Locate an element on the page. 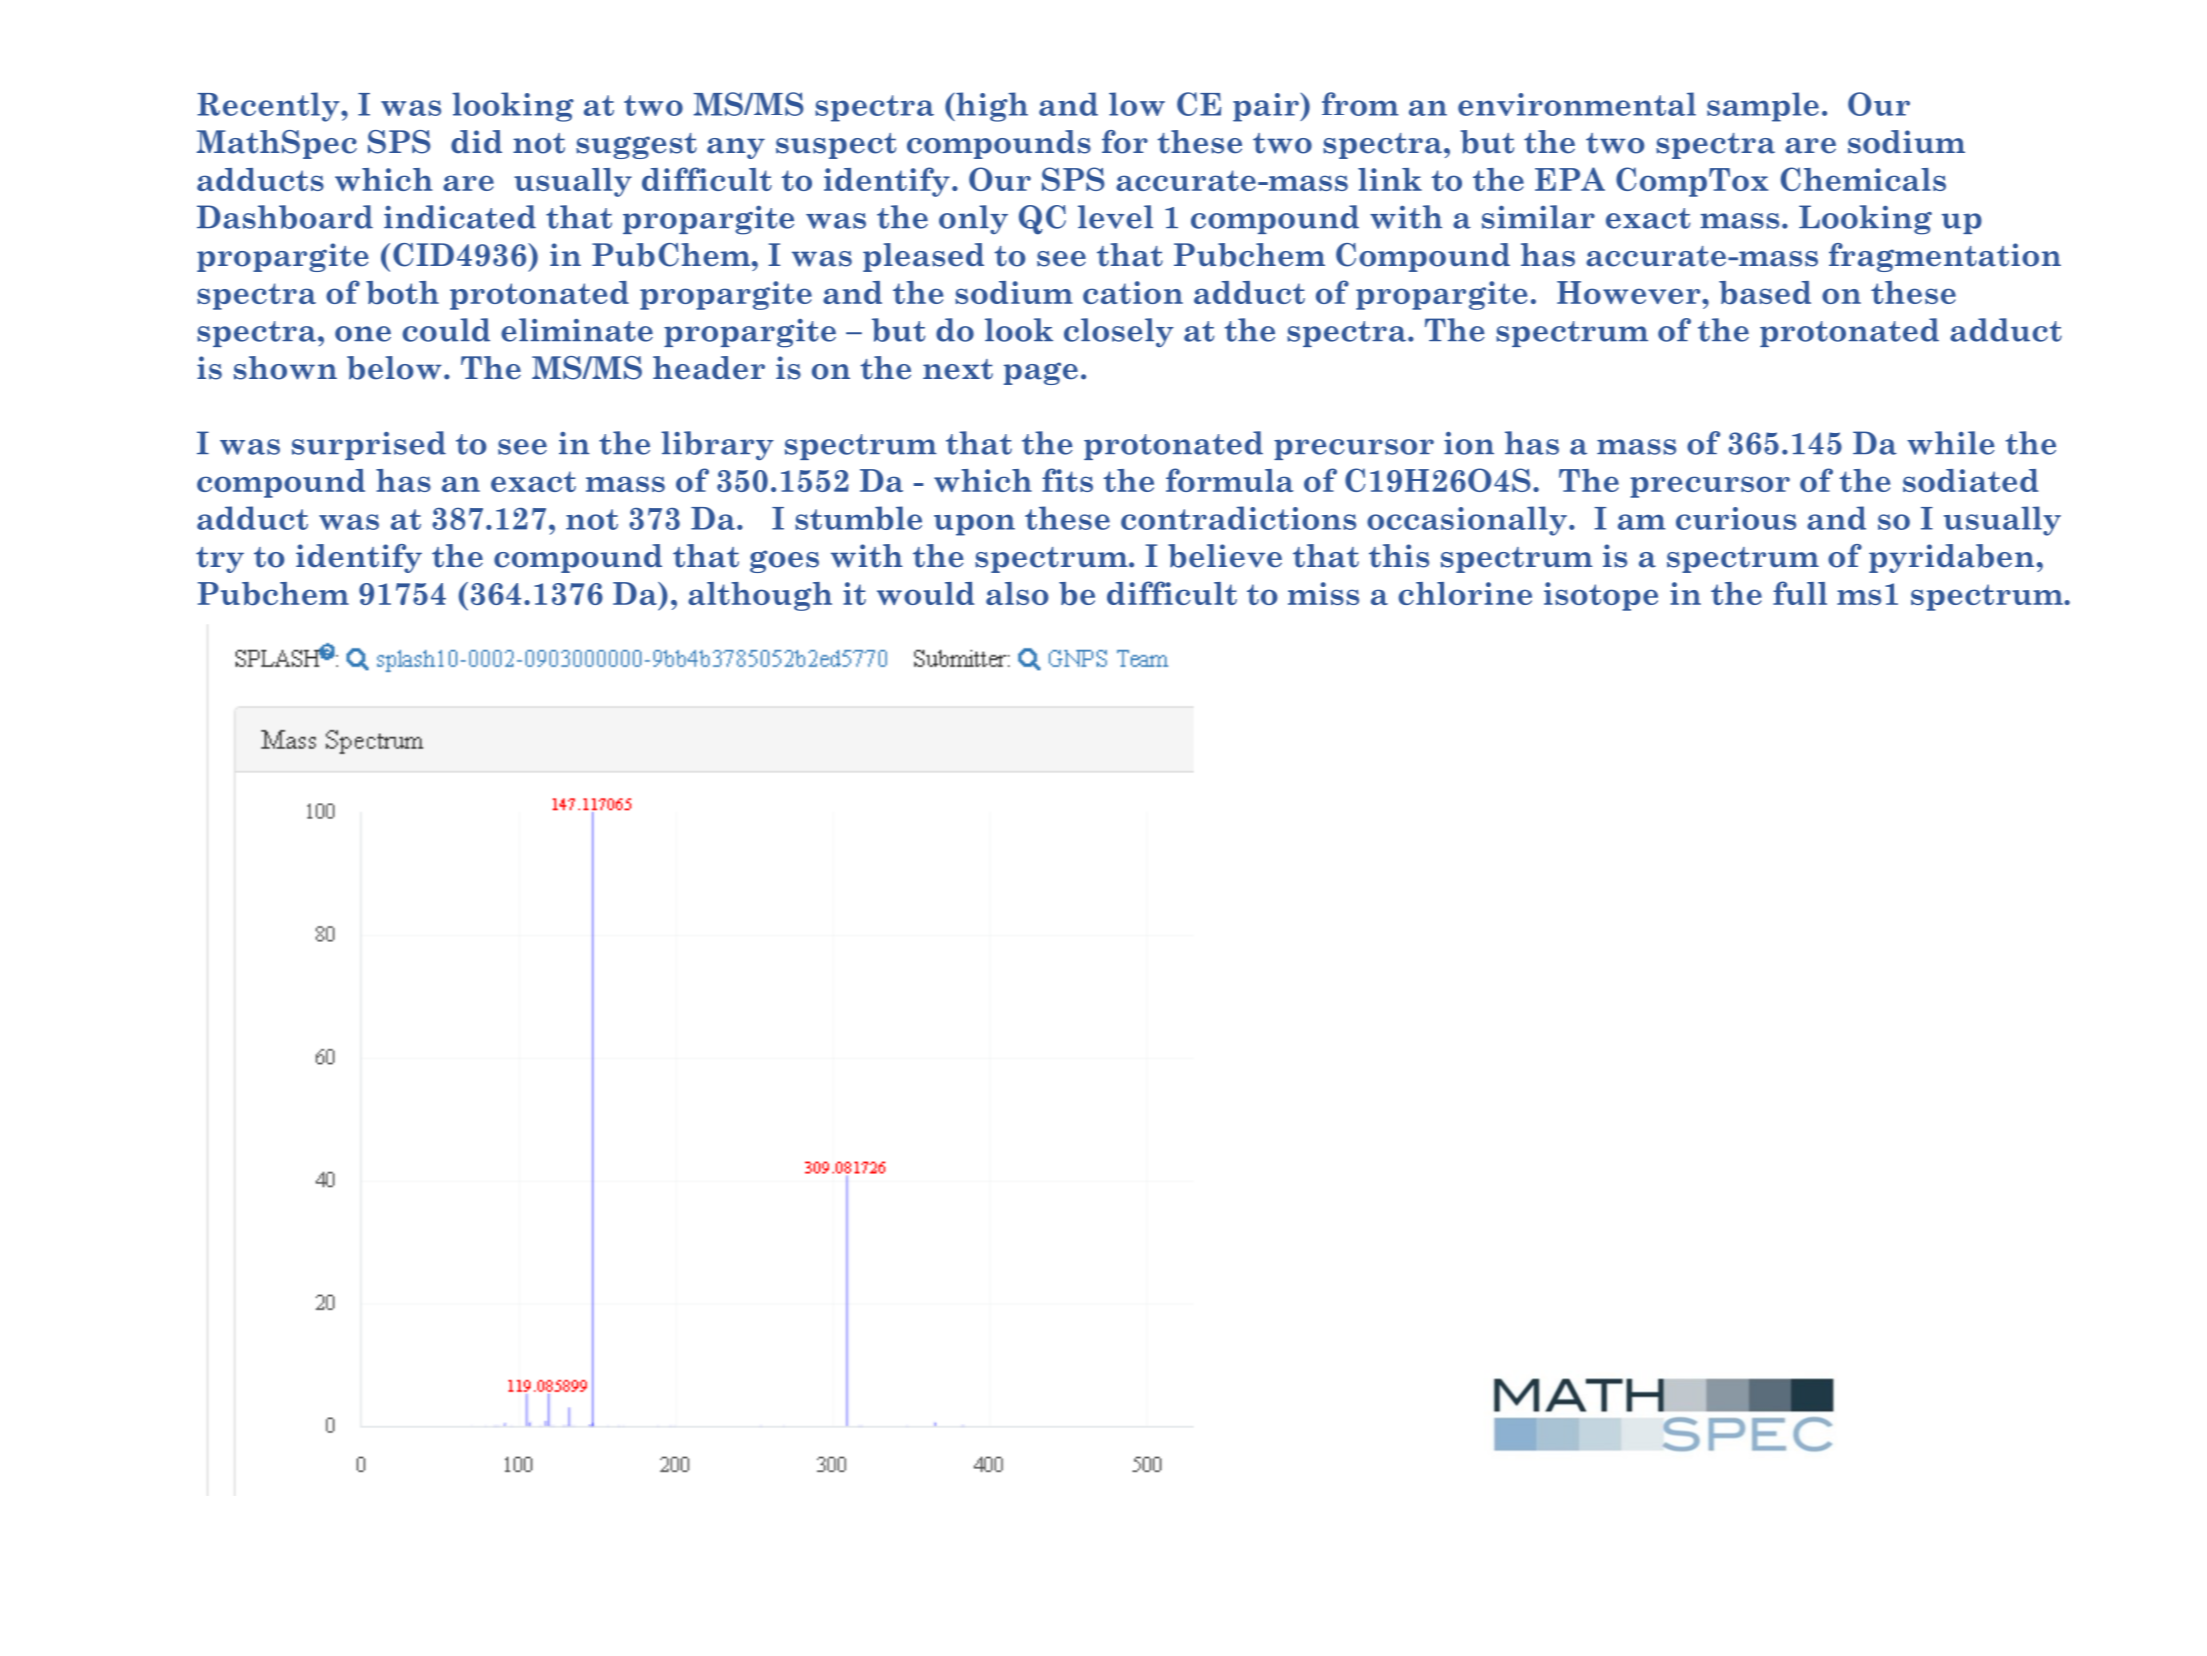  below is located at coordinates (394, 368).
